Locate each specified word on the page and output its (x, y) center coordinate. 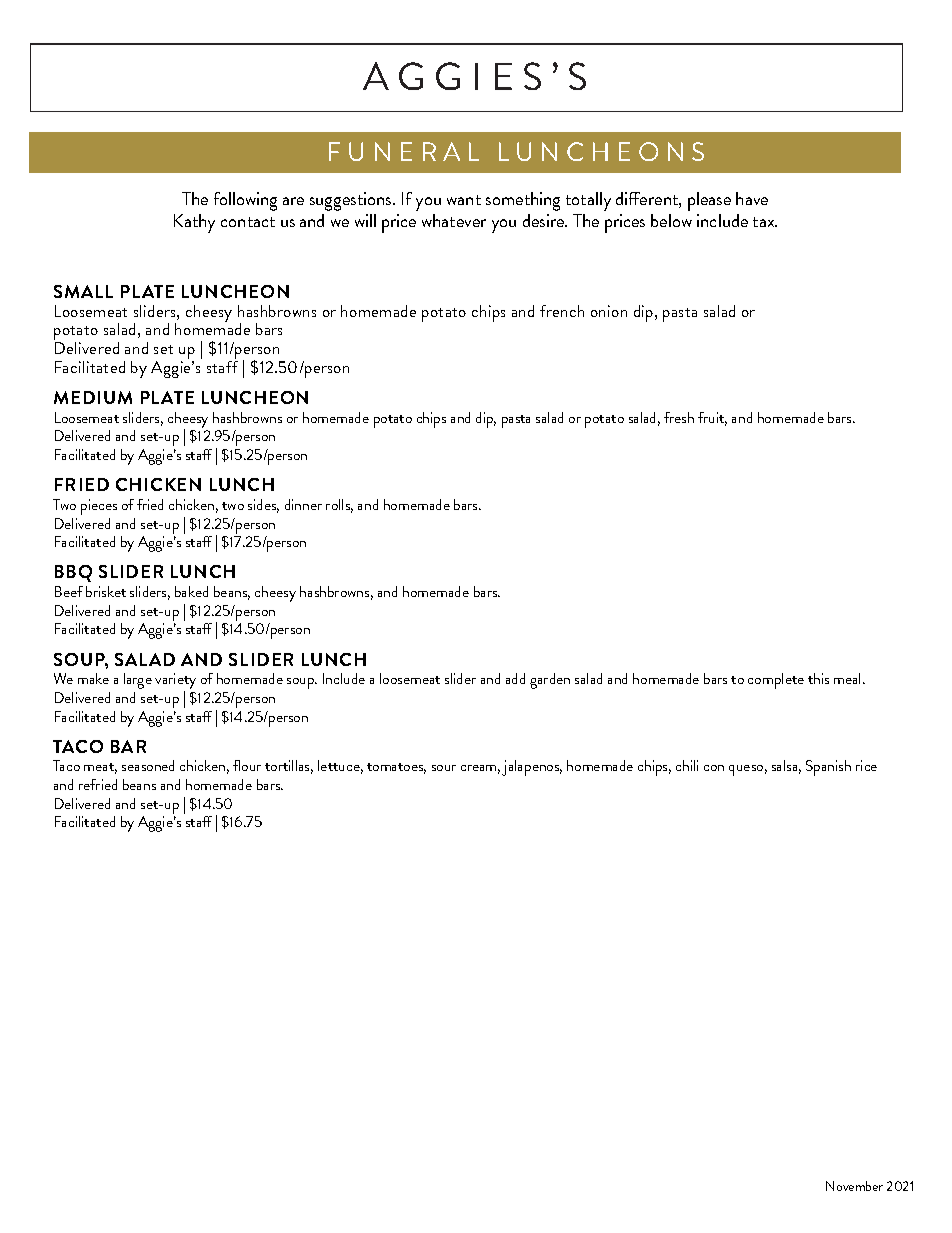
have (752, 198)
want (464, 200)
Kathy (194, 223)
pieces (99, 507)
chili (687, 765)
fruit (712, 419)
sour (444, 768)
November (854, 1186)
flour (247, 765)
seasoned (148, 765)
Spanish (828, 768)
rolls (339, 506)
